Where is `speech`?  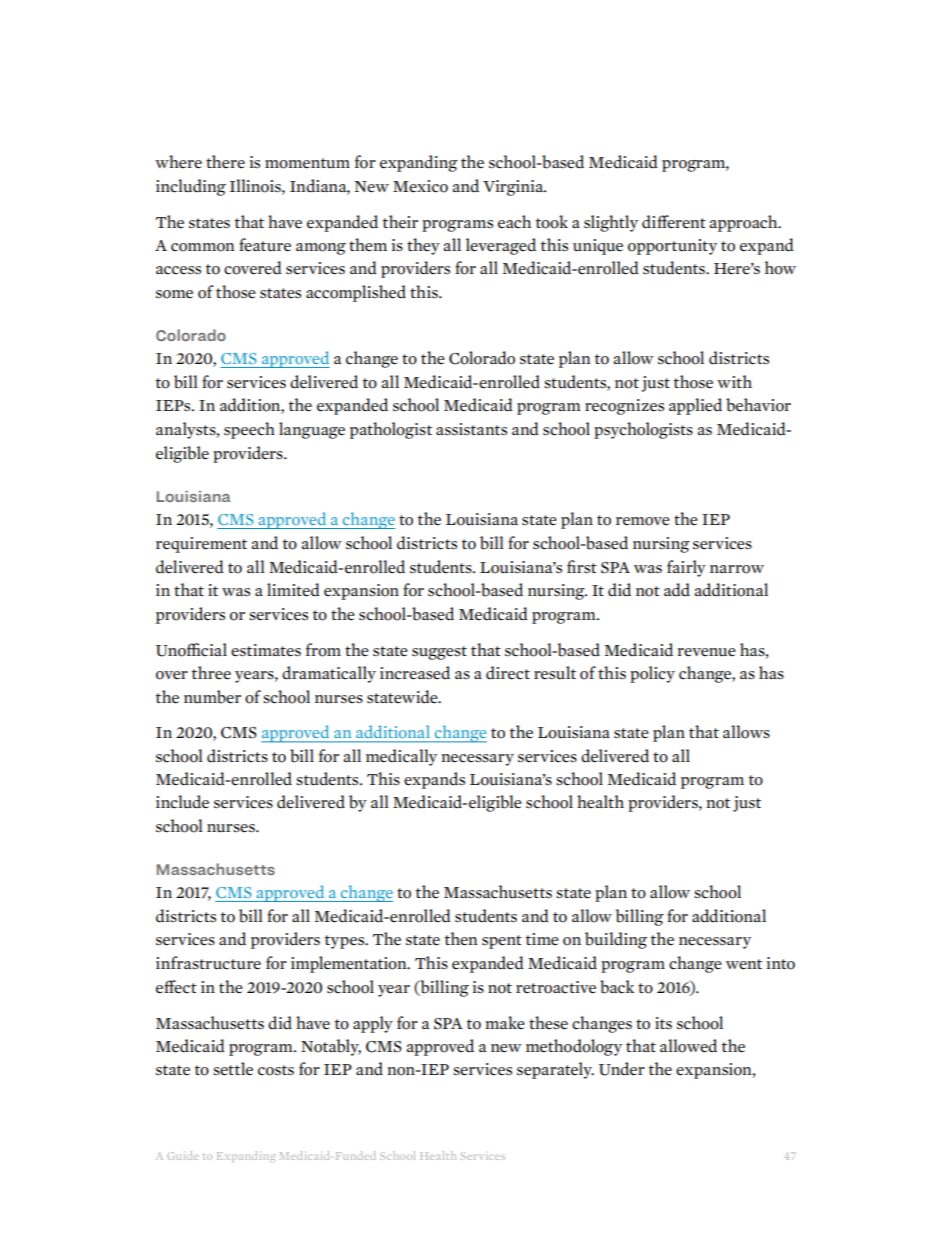 speech is located at coordinates (249, 430).
